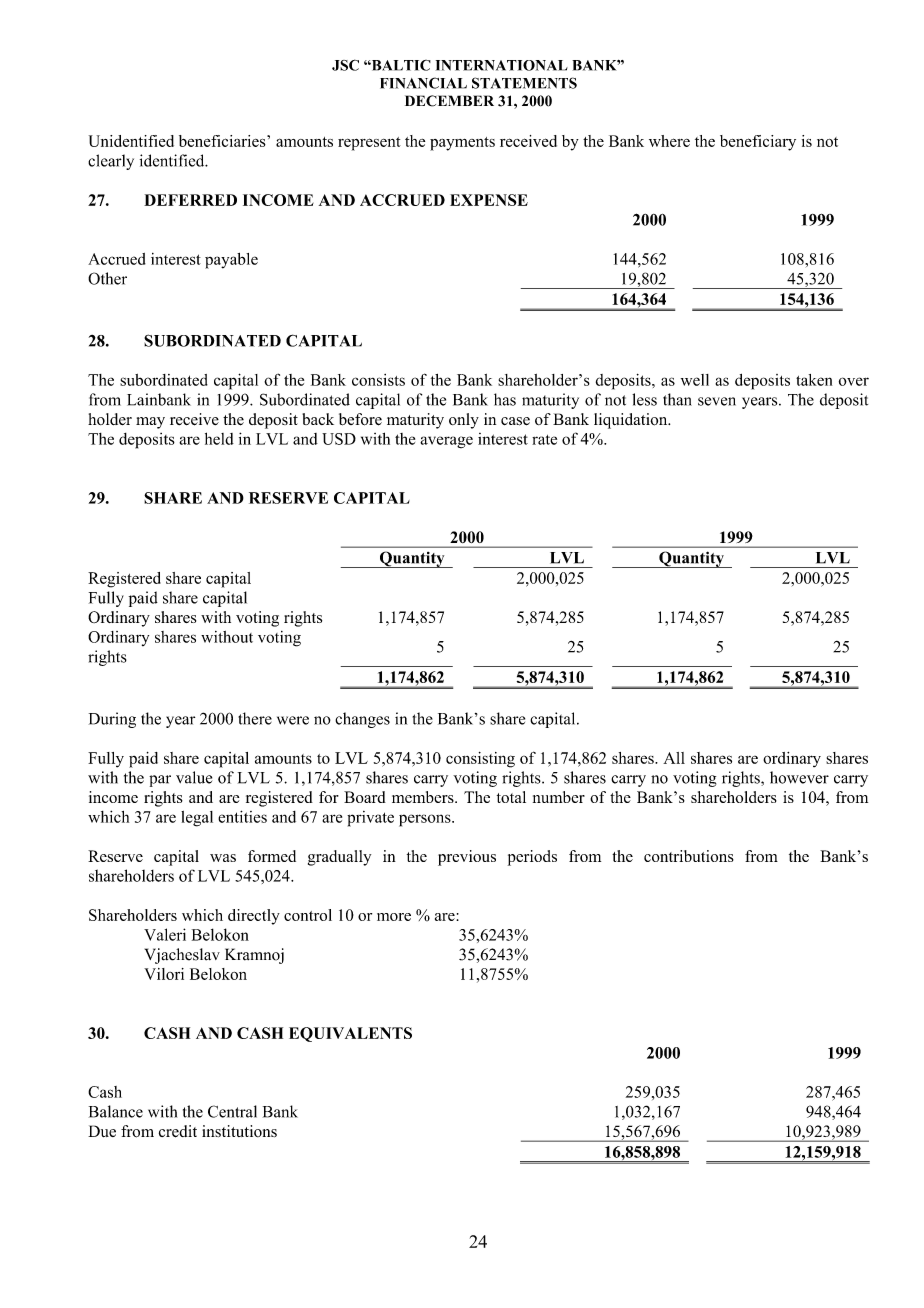 The width and height of the document is (924, 1308). Describe the element at coordinates (150, 423) in the document. I see `may` at that location.
